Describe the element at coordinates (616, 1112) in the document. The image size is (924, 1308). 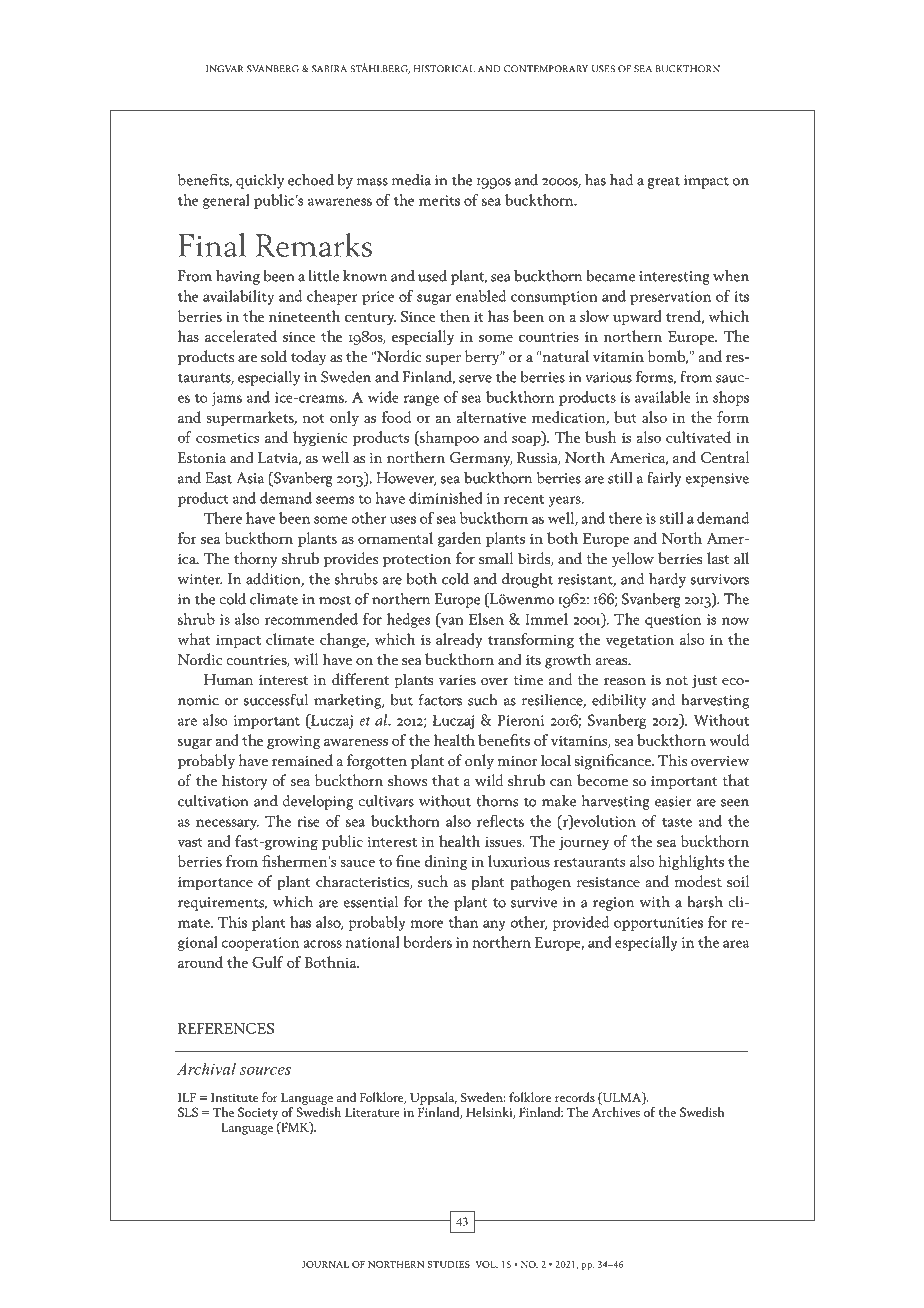
I see `Archives` at that location.
